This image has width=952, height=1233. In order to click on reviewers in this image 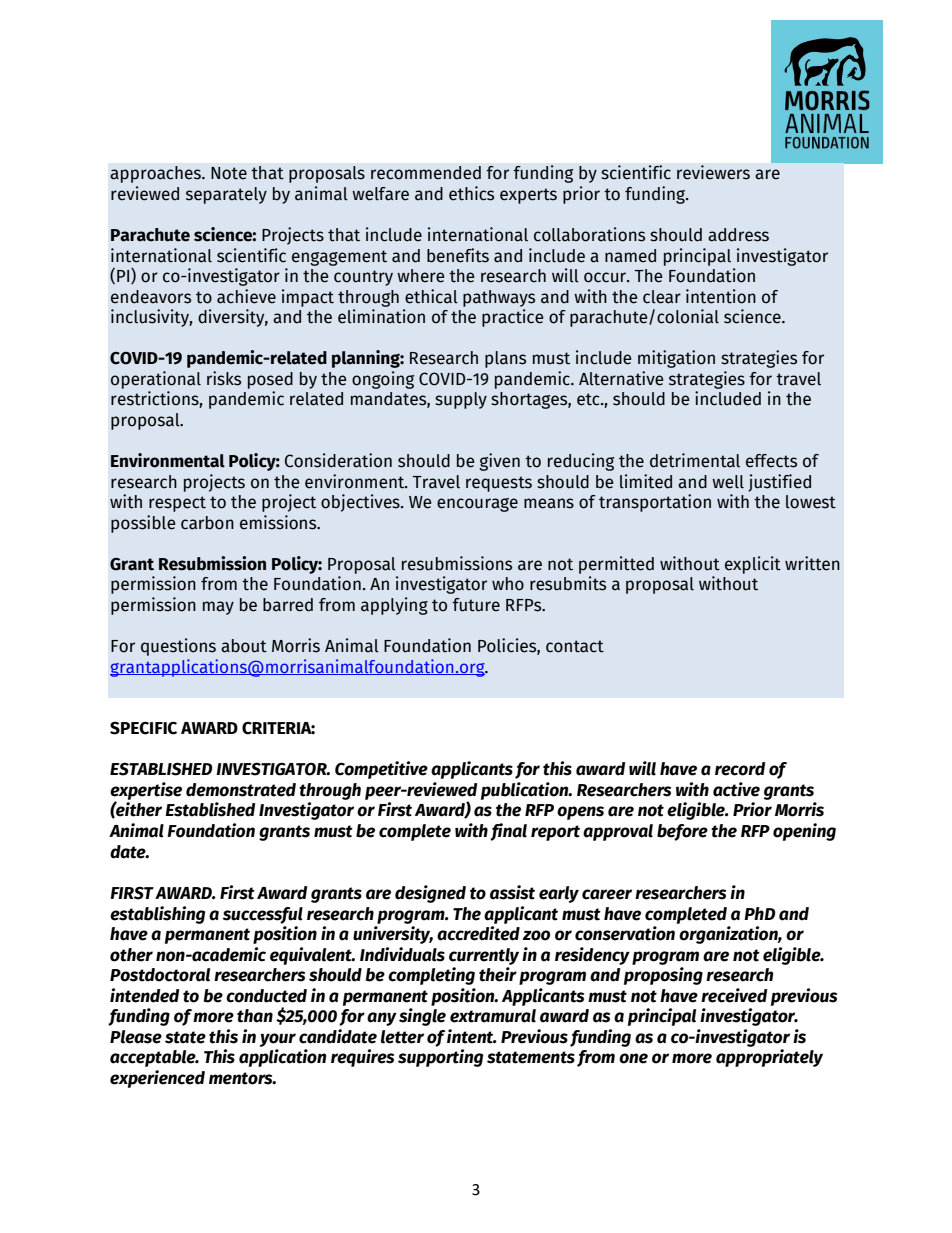, I will do `click(713, 172)`.
